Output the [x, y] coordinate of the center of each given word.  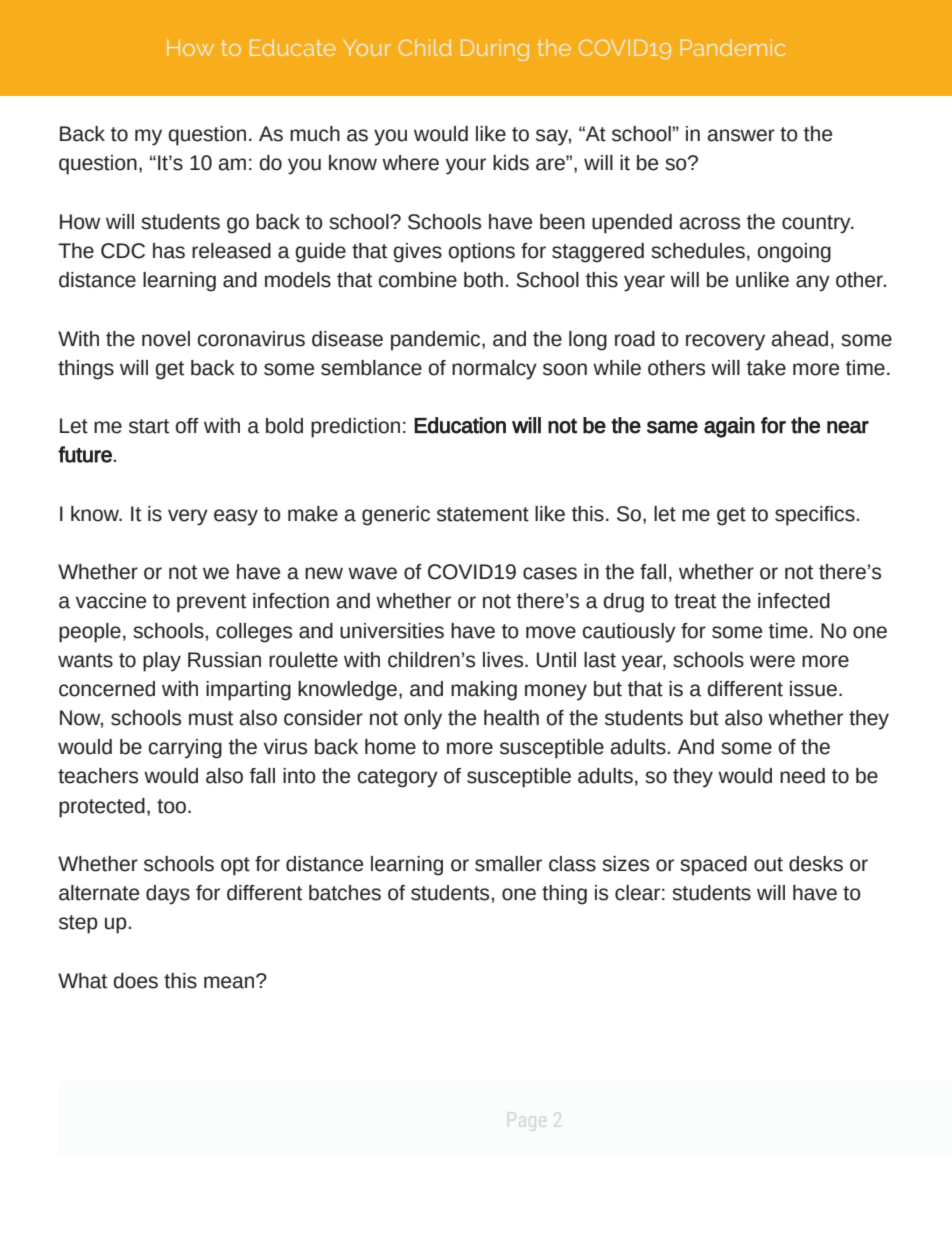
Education [460, 425]
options [481, 253]
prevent [211, 603]
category [398, 778]
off [187, 426]
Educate [293, 47]
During [495, 50]
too [171, 806]
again [729, 427]
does [135, 981]
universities [392, 631]
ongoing [794, 253]
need [802, 776]
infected [794, 601]
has [169, 251]
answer [741, 135]
